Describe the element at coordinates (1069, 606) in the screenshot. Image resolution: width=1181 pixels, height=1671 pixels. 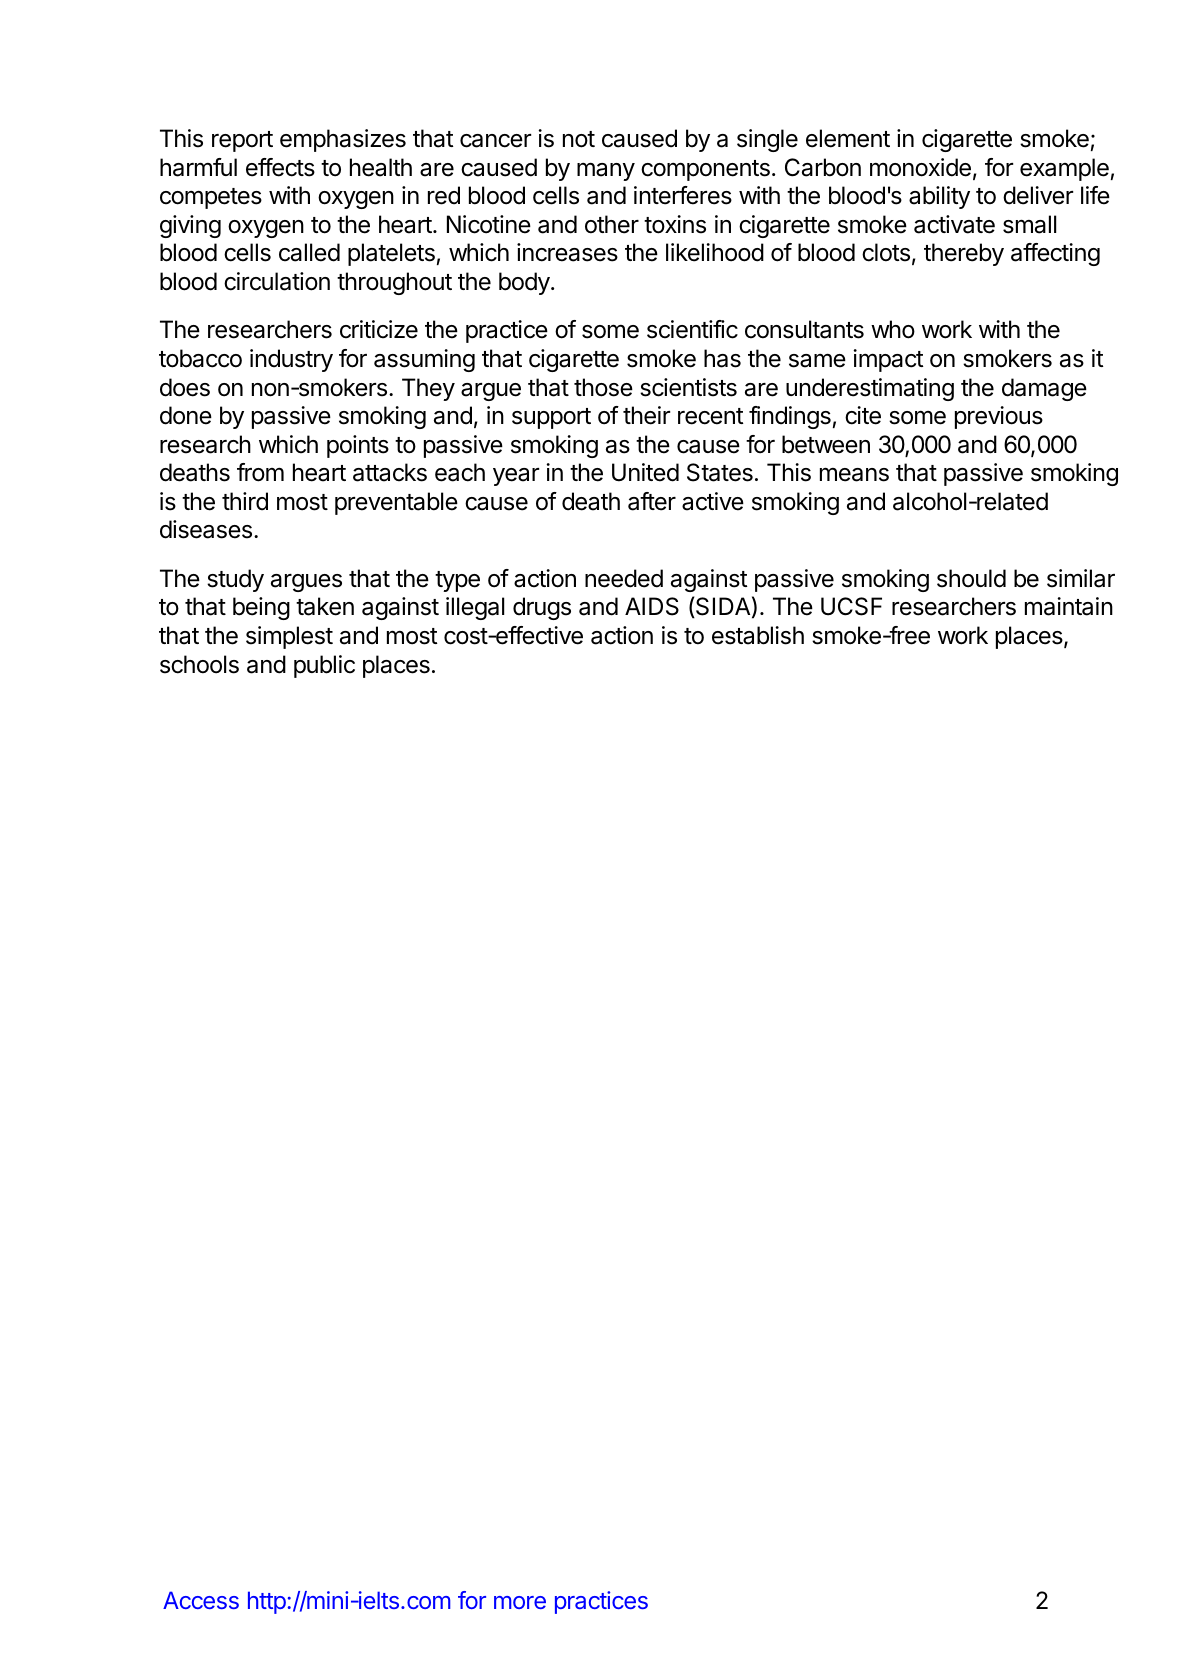
I see `maintain` at that location.
